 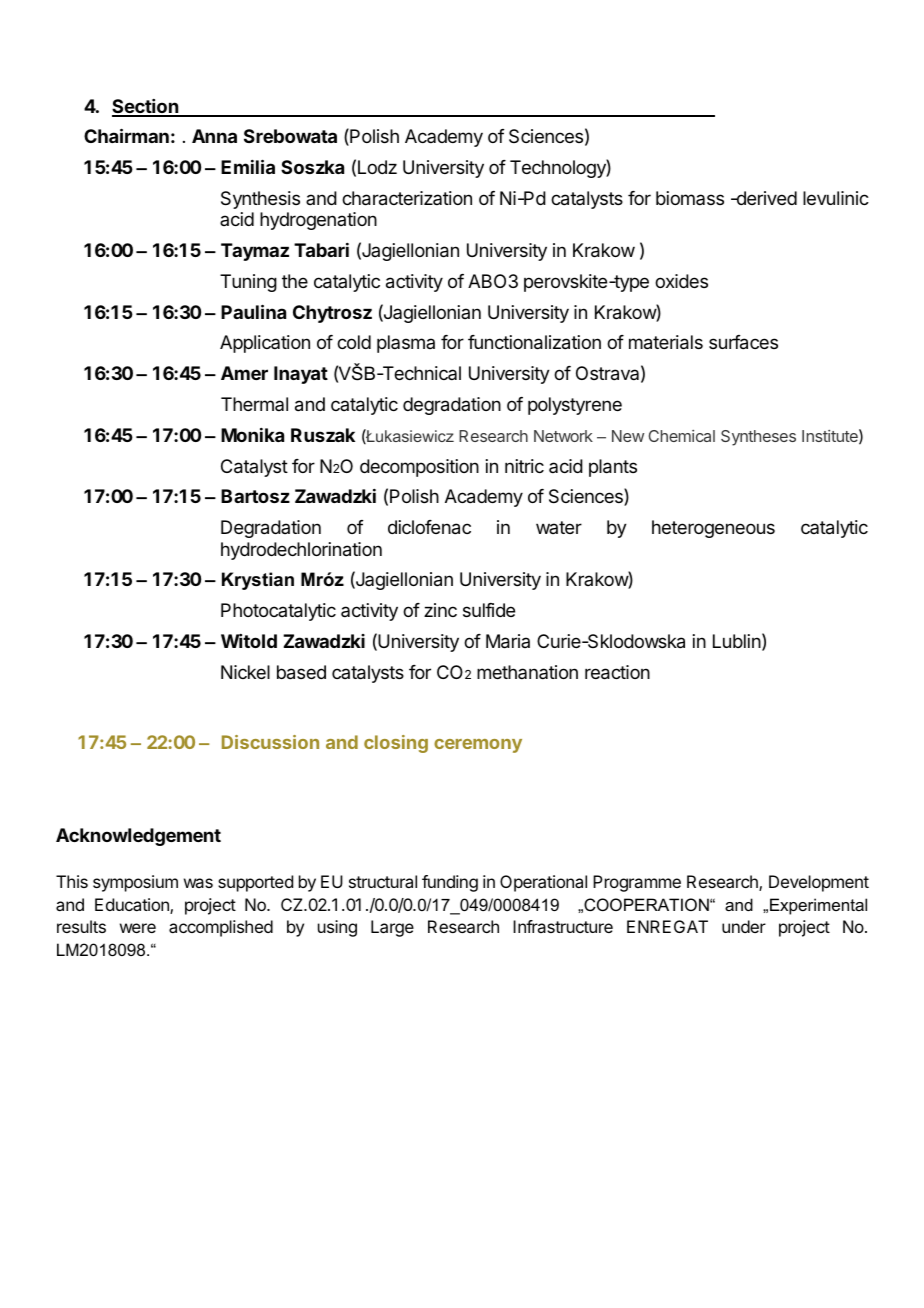 I want to click on derived, so click(x=765, y=198).
